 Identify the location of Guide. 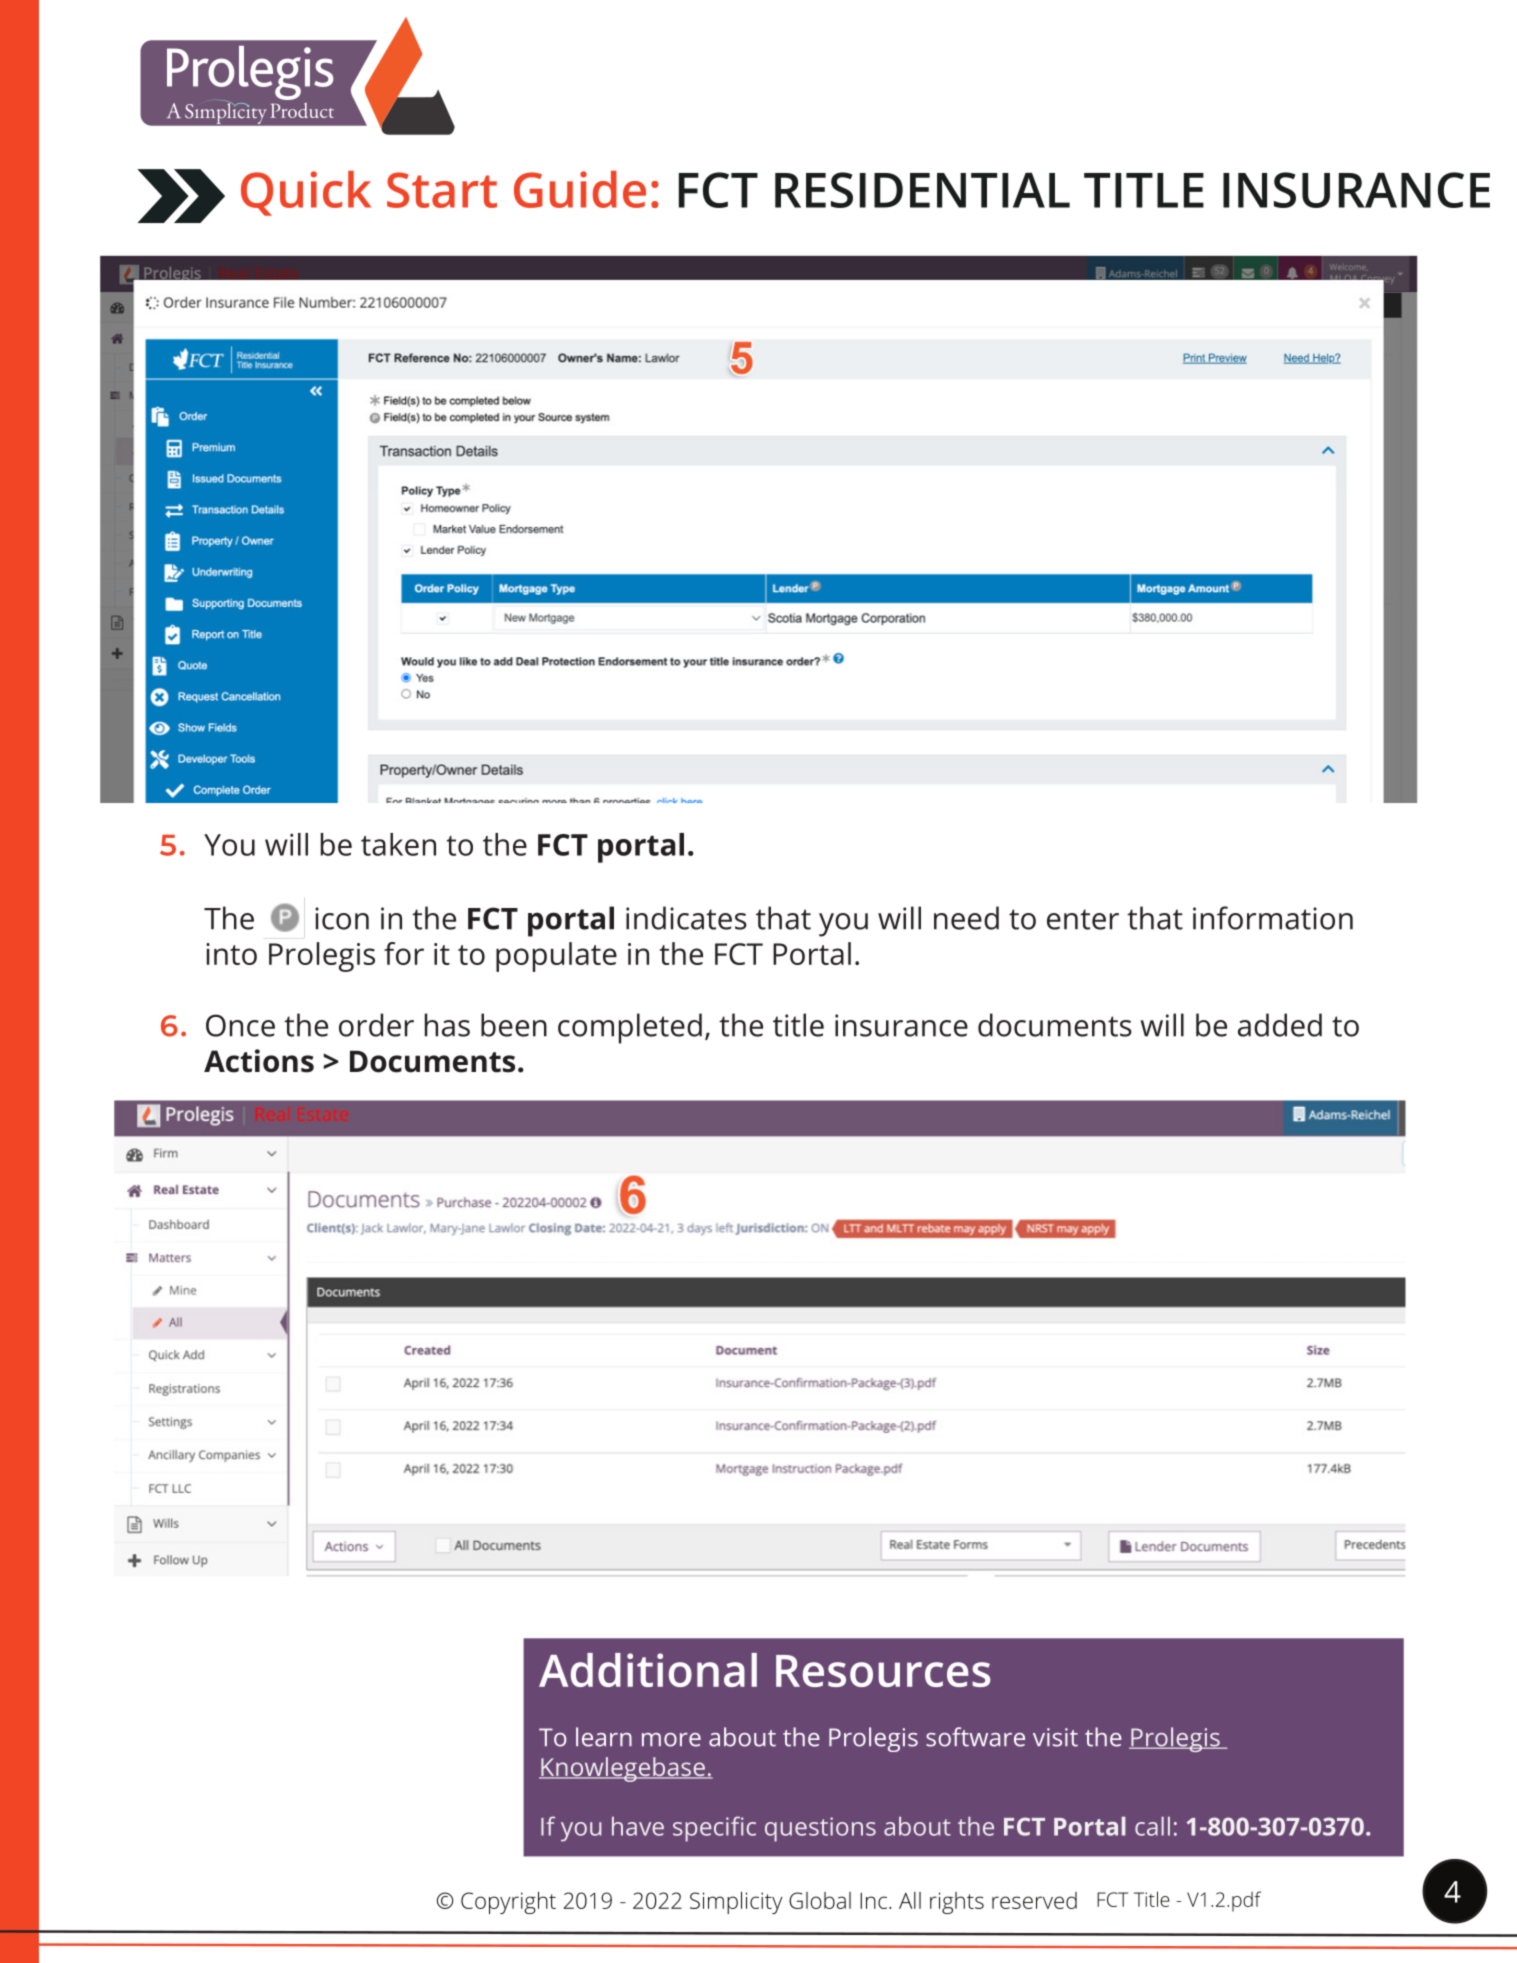
(580, 189).
